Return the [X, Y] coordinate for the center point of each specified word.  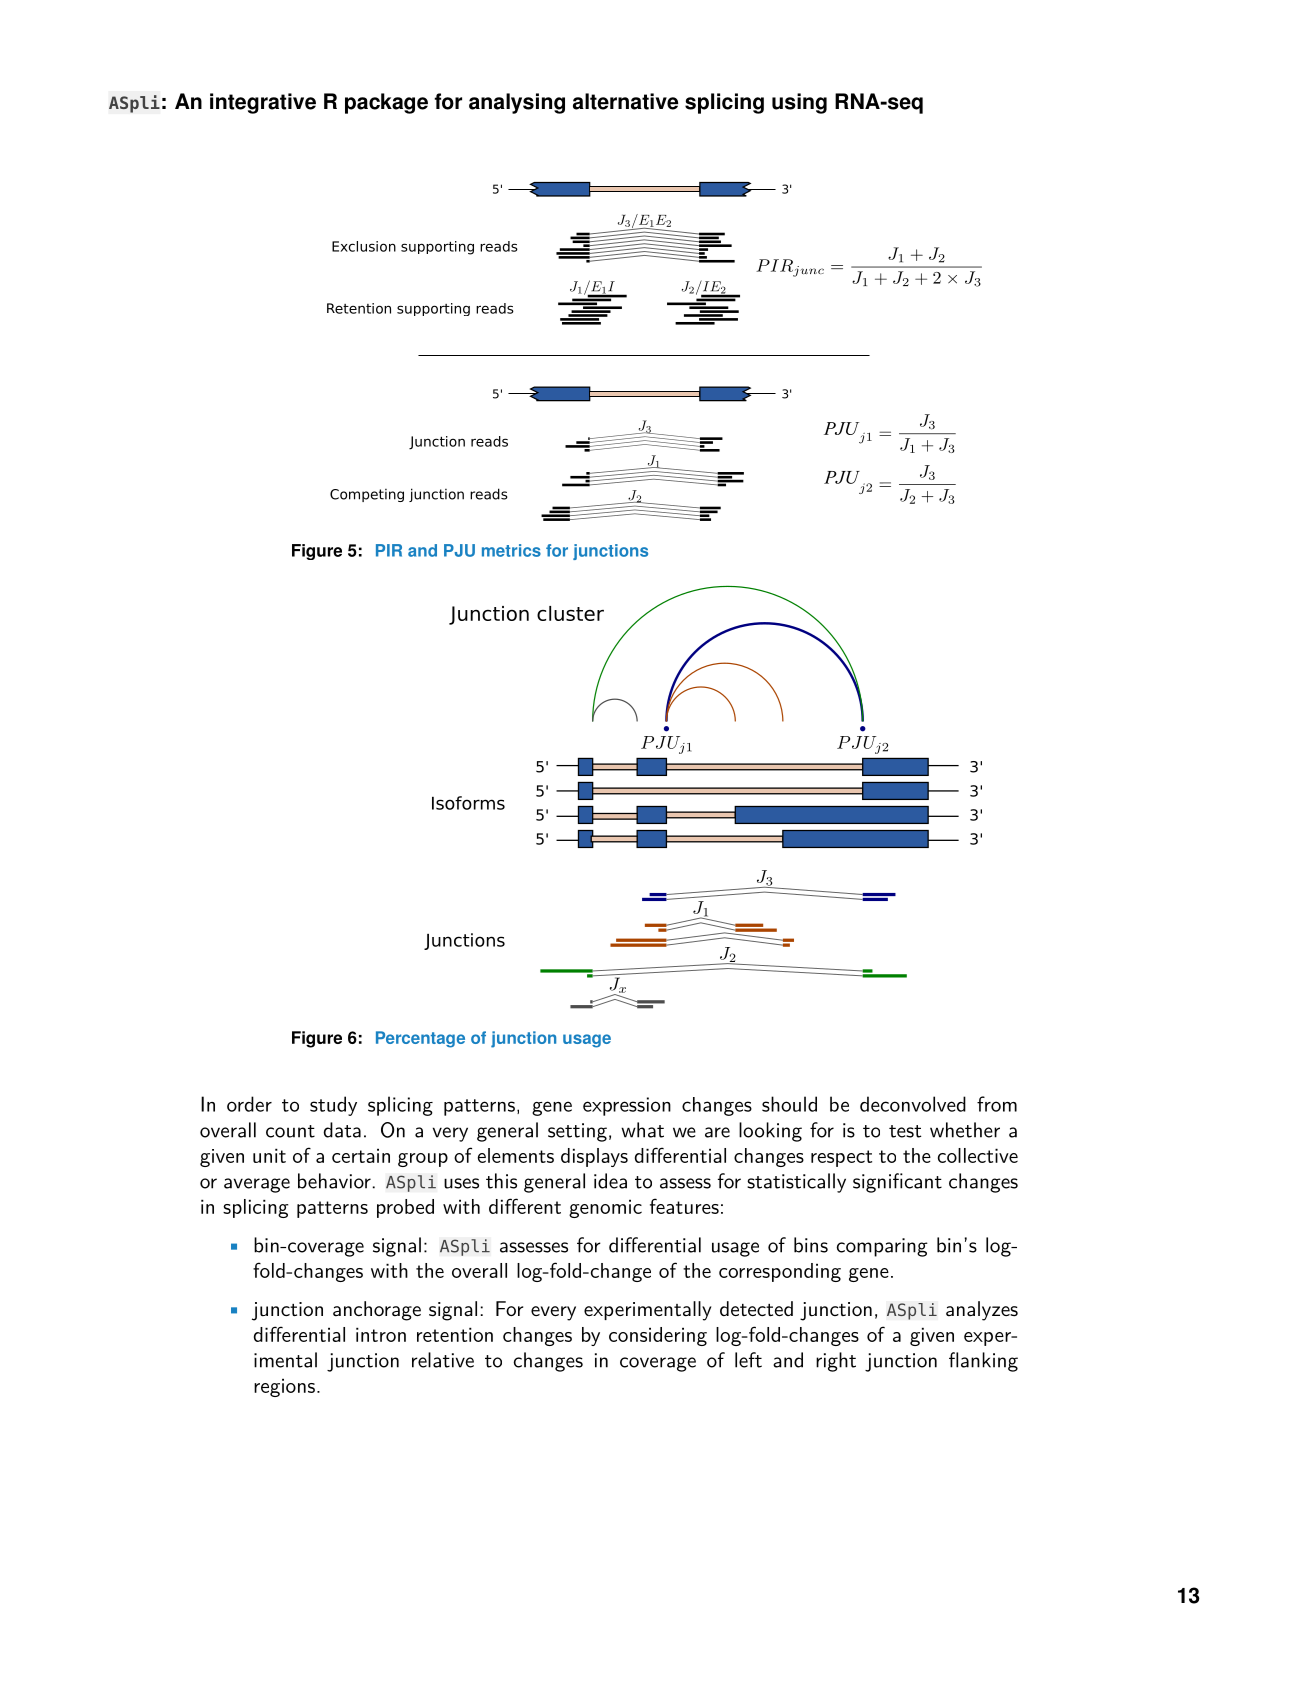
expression [627, 1106]
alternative [625, 101]
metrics [511, 550]
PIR [389, 550]
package [386, 103]
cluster [570, 613]
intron [381, 1334]
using [799, 103]
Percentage [420, 1039]
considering [658, 1336]
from [997, 1104]
